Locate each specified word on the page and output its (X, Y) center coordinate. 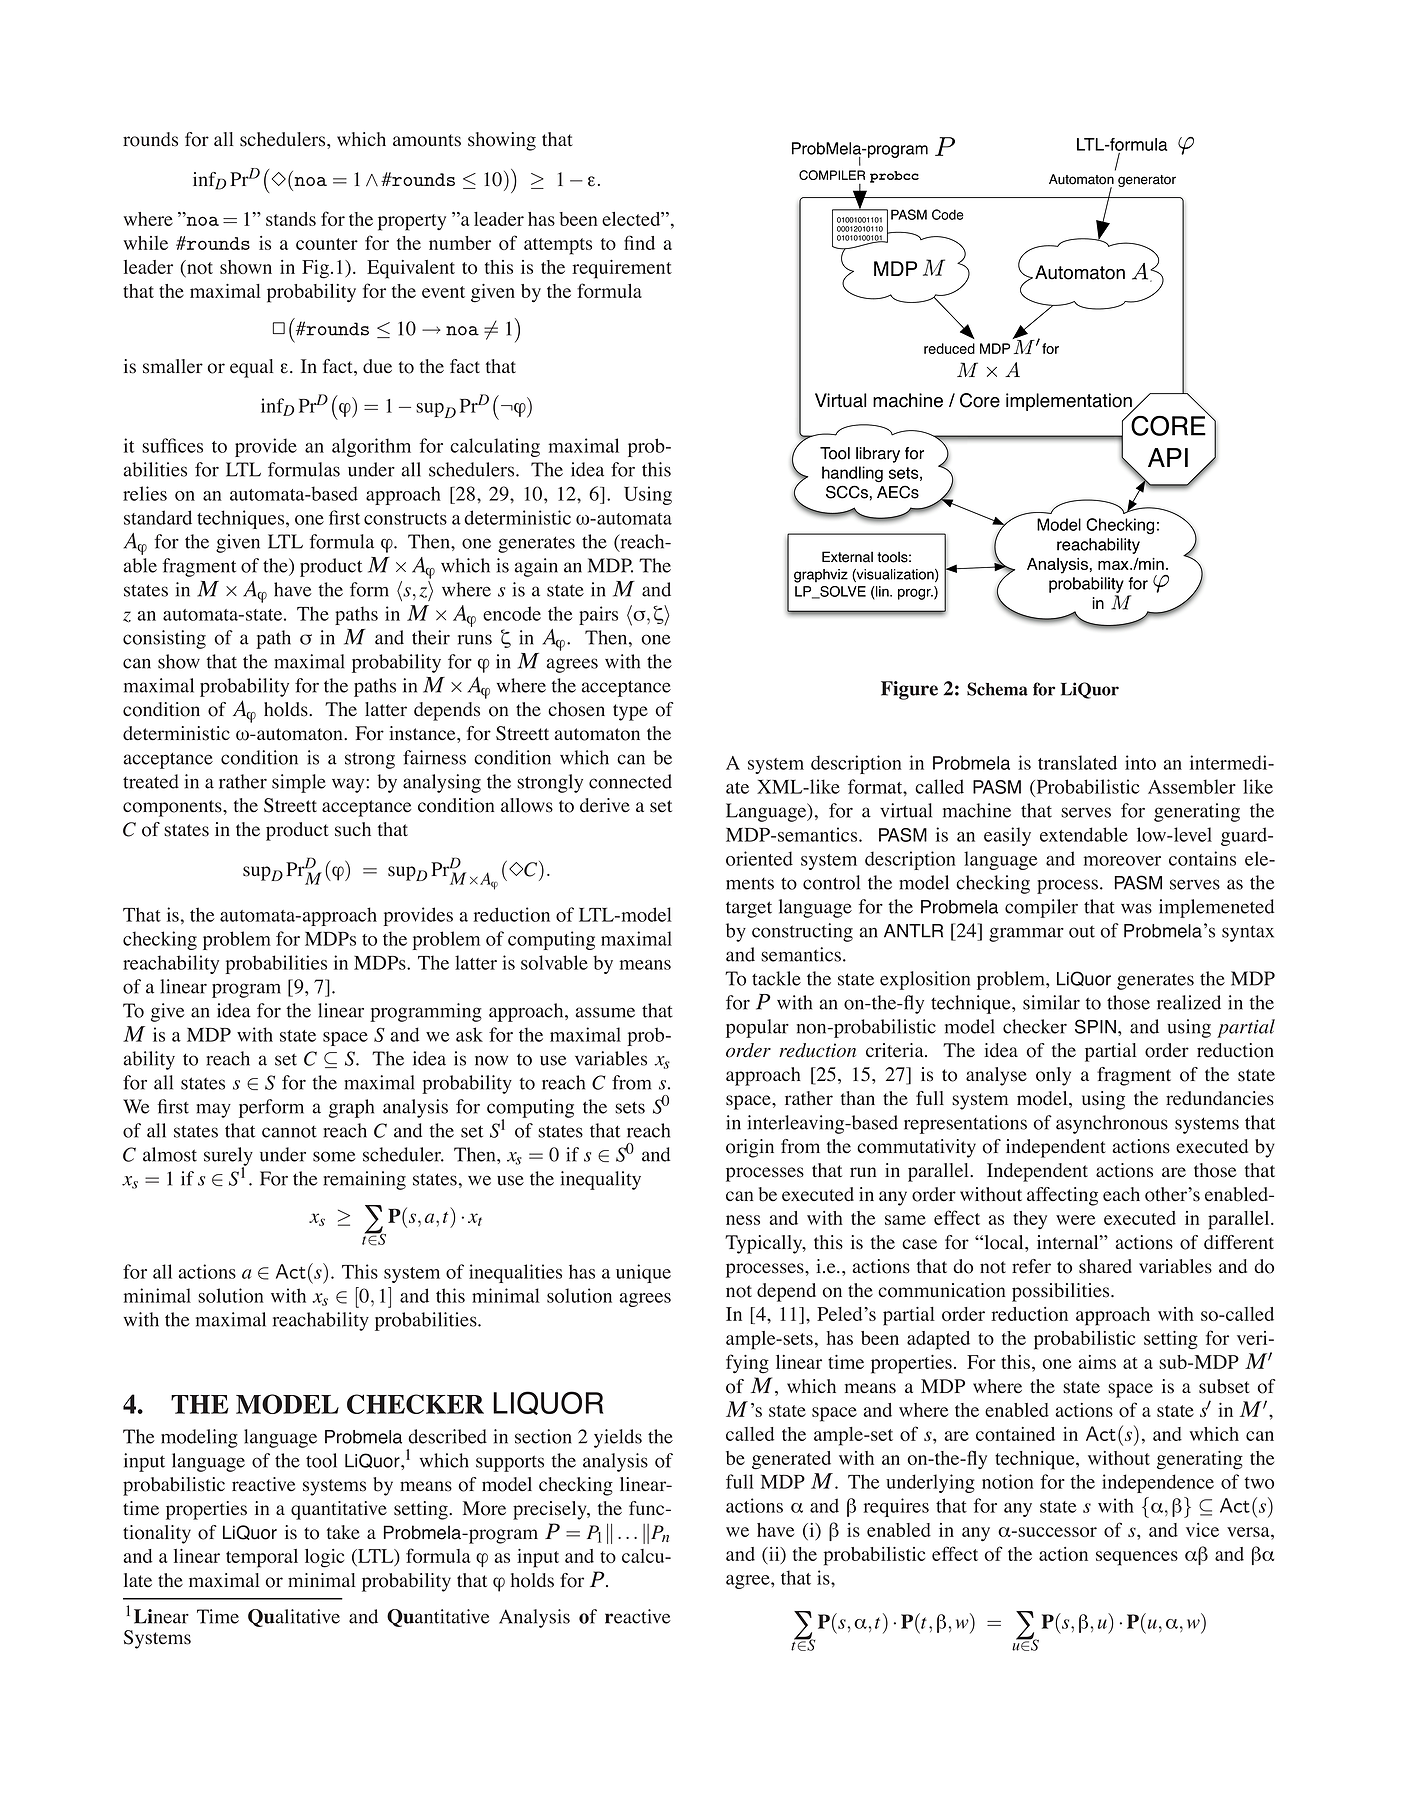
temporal (262, 1558)
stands (291, 219)
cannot (289, 1132)
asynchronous (1112, 1124)
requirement (622, 269)
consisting (164, 639)
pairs (598, 615)
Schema (997, 689)
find (639, 242)
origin (750, 1148)
